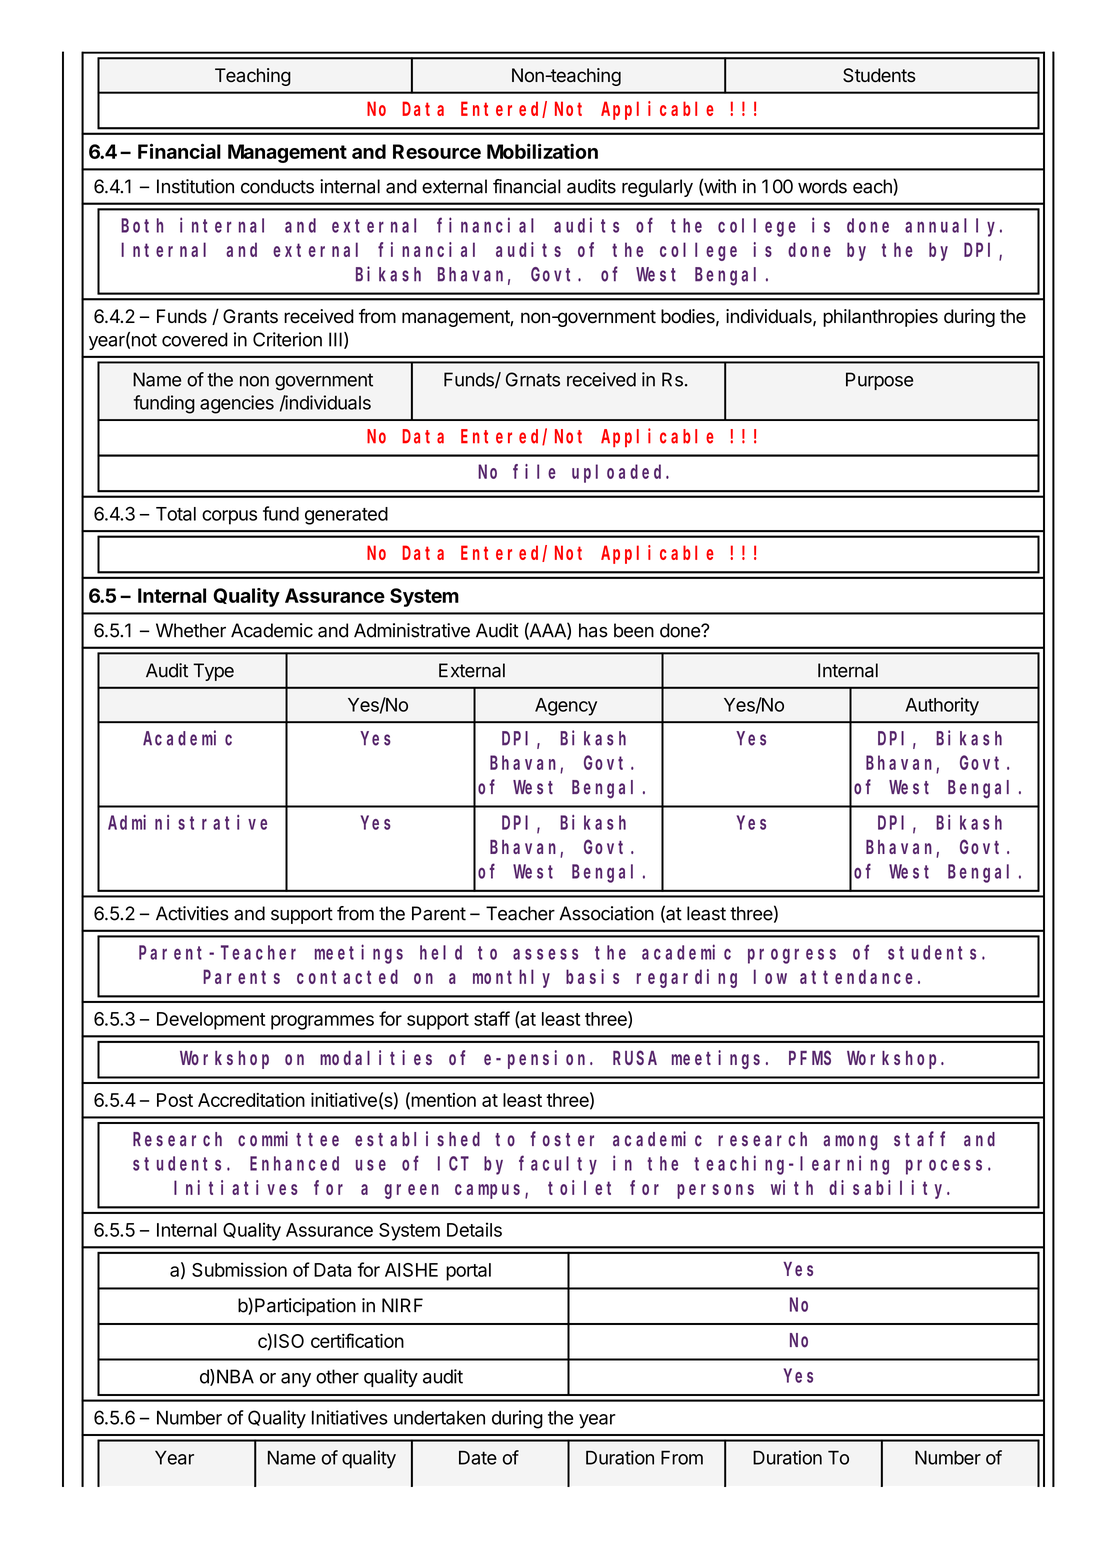 The image size is (1106, 1565). Describe the element at coordinates (277, 186) in the screenshot. I see `conducts` at that location.
